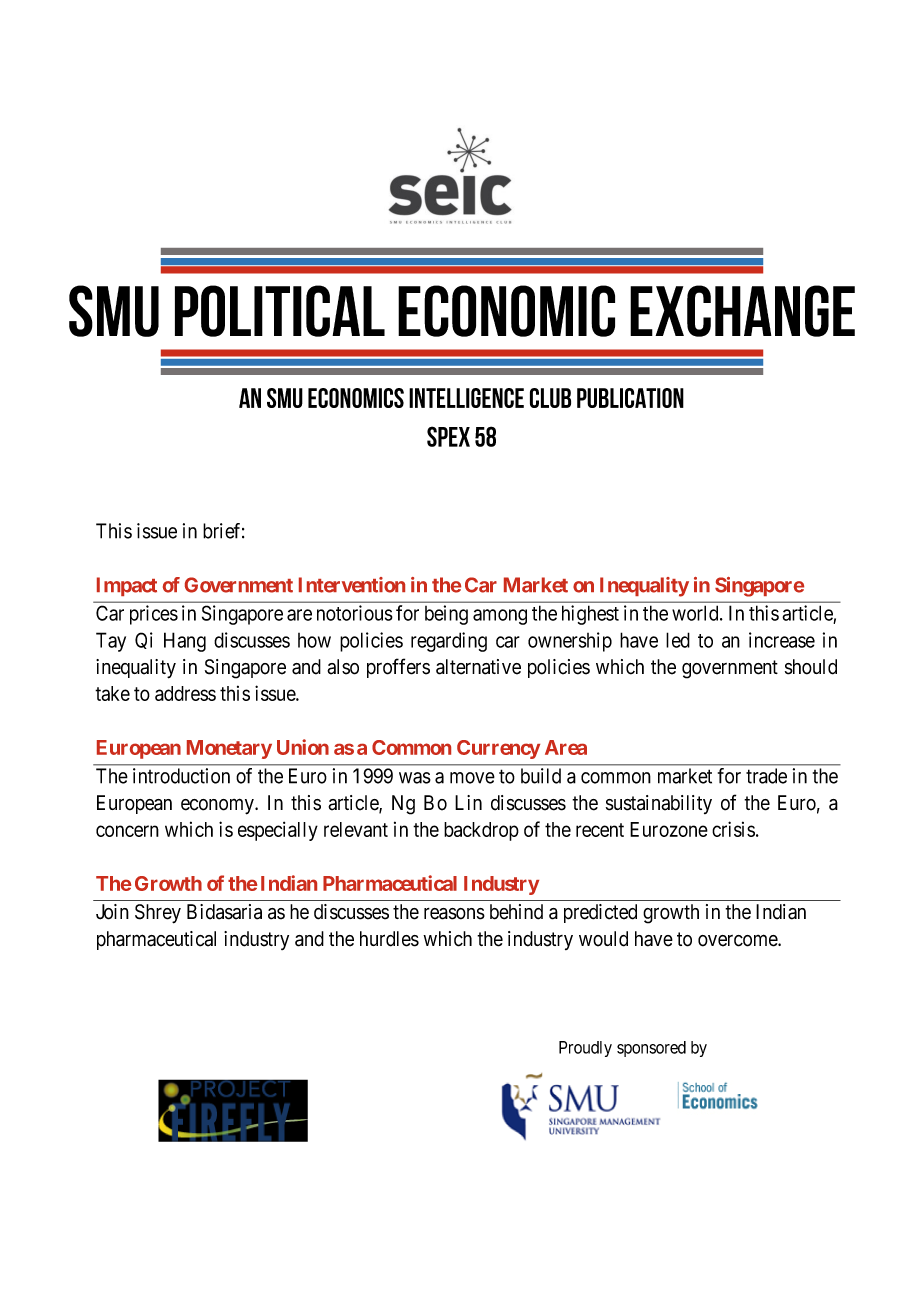 The height and width of the document is (1308, 924). I want to click on Lin, so click(468, 802).
